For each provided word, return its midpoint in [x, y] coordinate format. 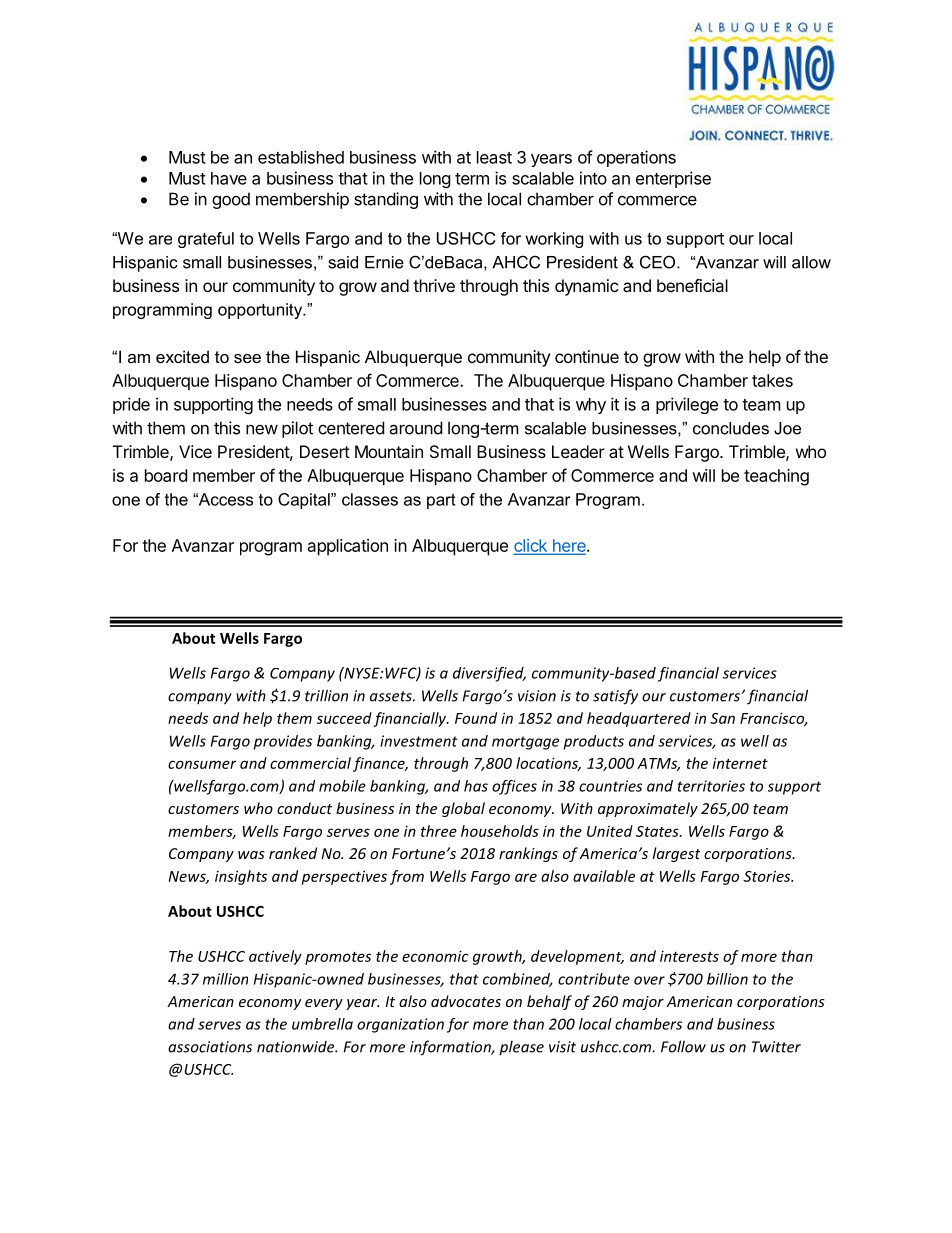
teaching [776, 477]
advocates [466, 1001]
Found [476, 718]
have [229, 178]
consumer [202, 764]
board [166, 475]
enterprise [673, 179]
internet [740, 763]
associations [210, 1047]
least [494, 157]
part [441, 501]
